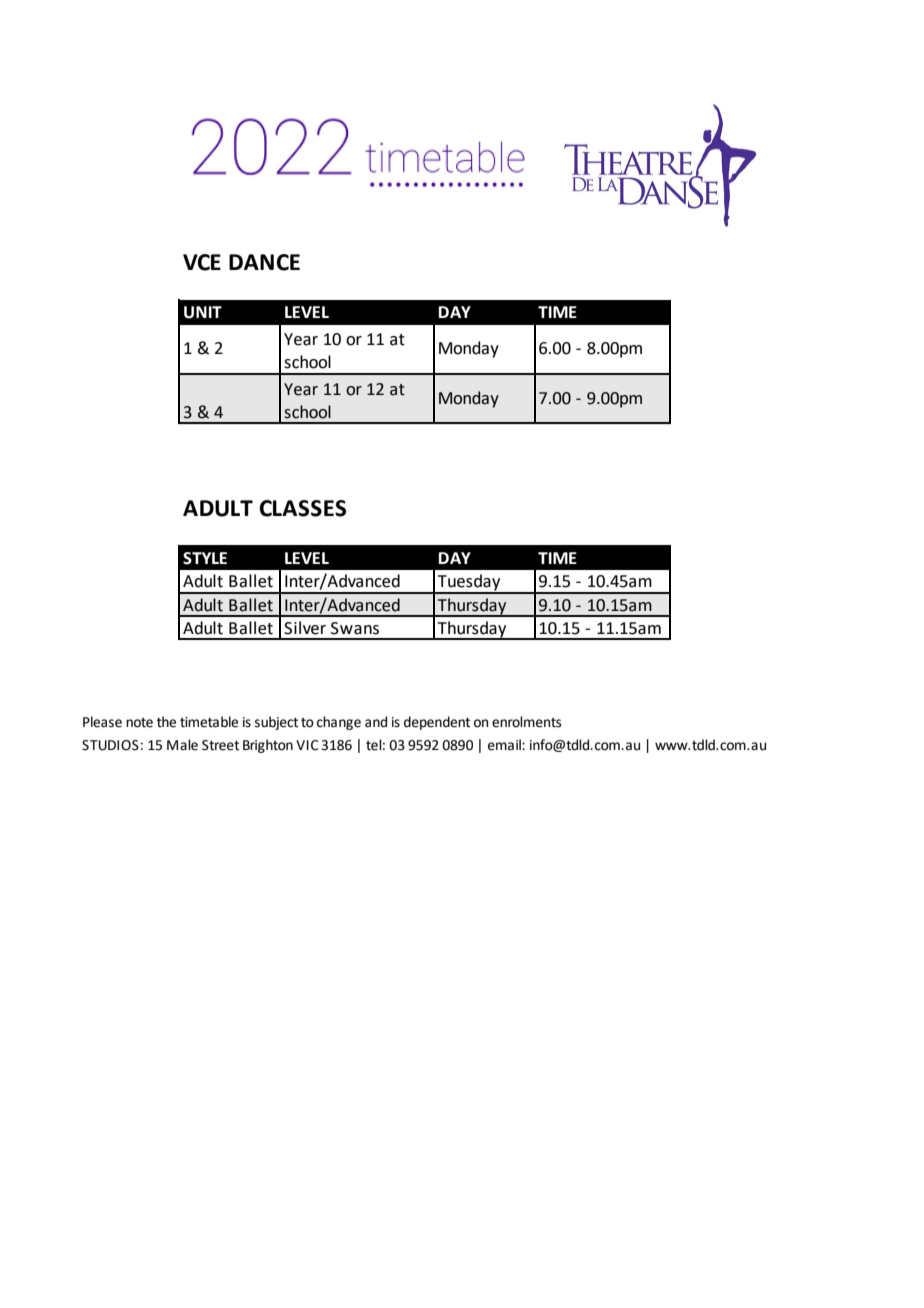 The image size is (924, 1308). What do you see at coordinates (305, 628) in the screenshot?
I see `Silver` at bounding box center [305, 628].
